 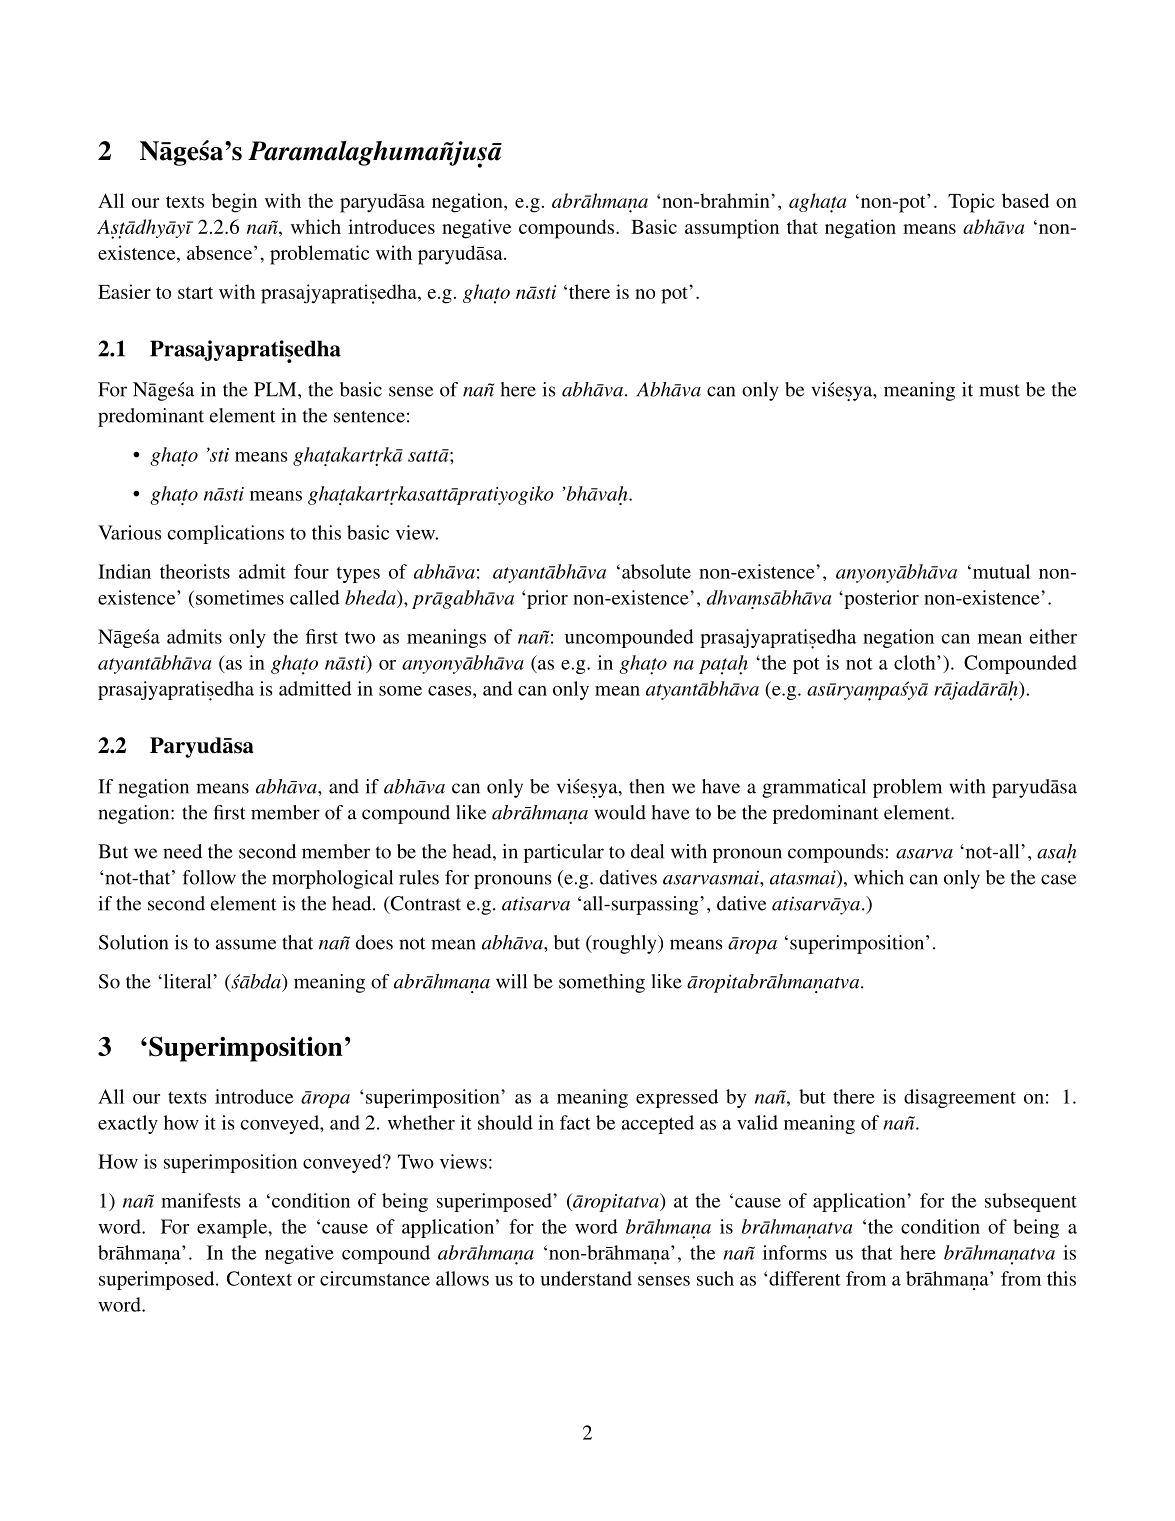 I want to click on assumption, so click(x=732, y=229).
